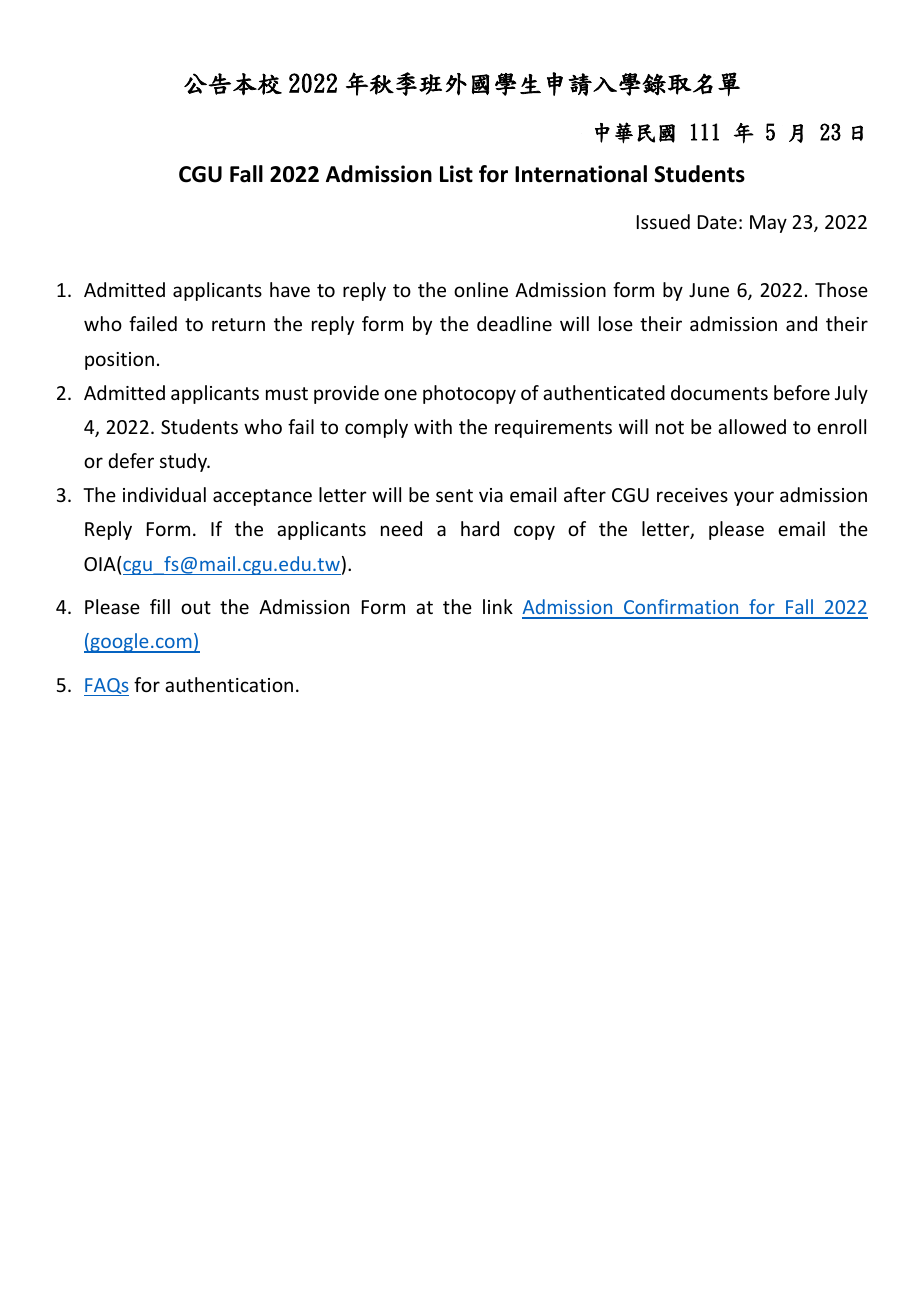 This screenshot has height=1308, width=924. What do you see at coordinates (498, 606) in the screenshot?
I see `link` at bounding box center [498, 606].
